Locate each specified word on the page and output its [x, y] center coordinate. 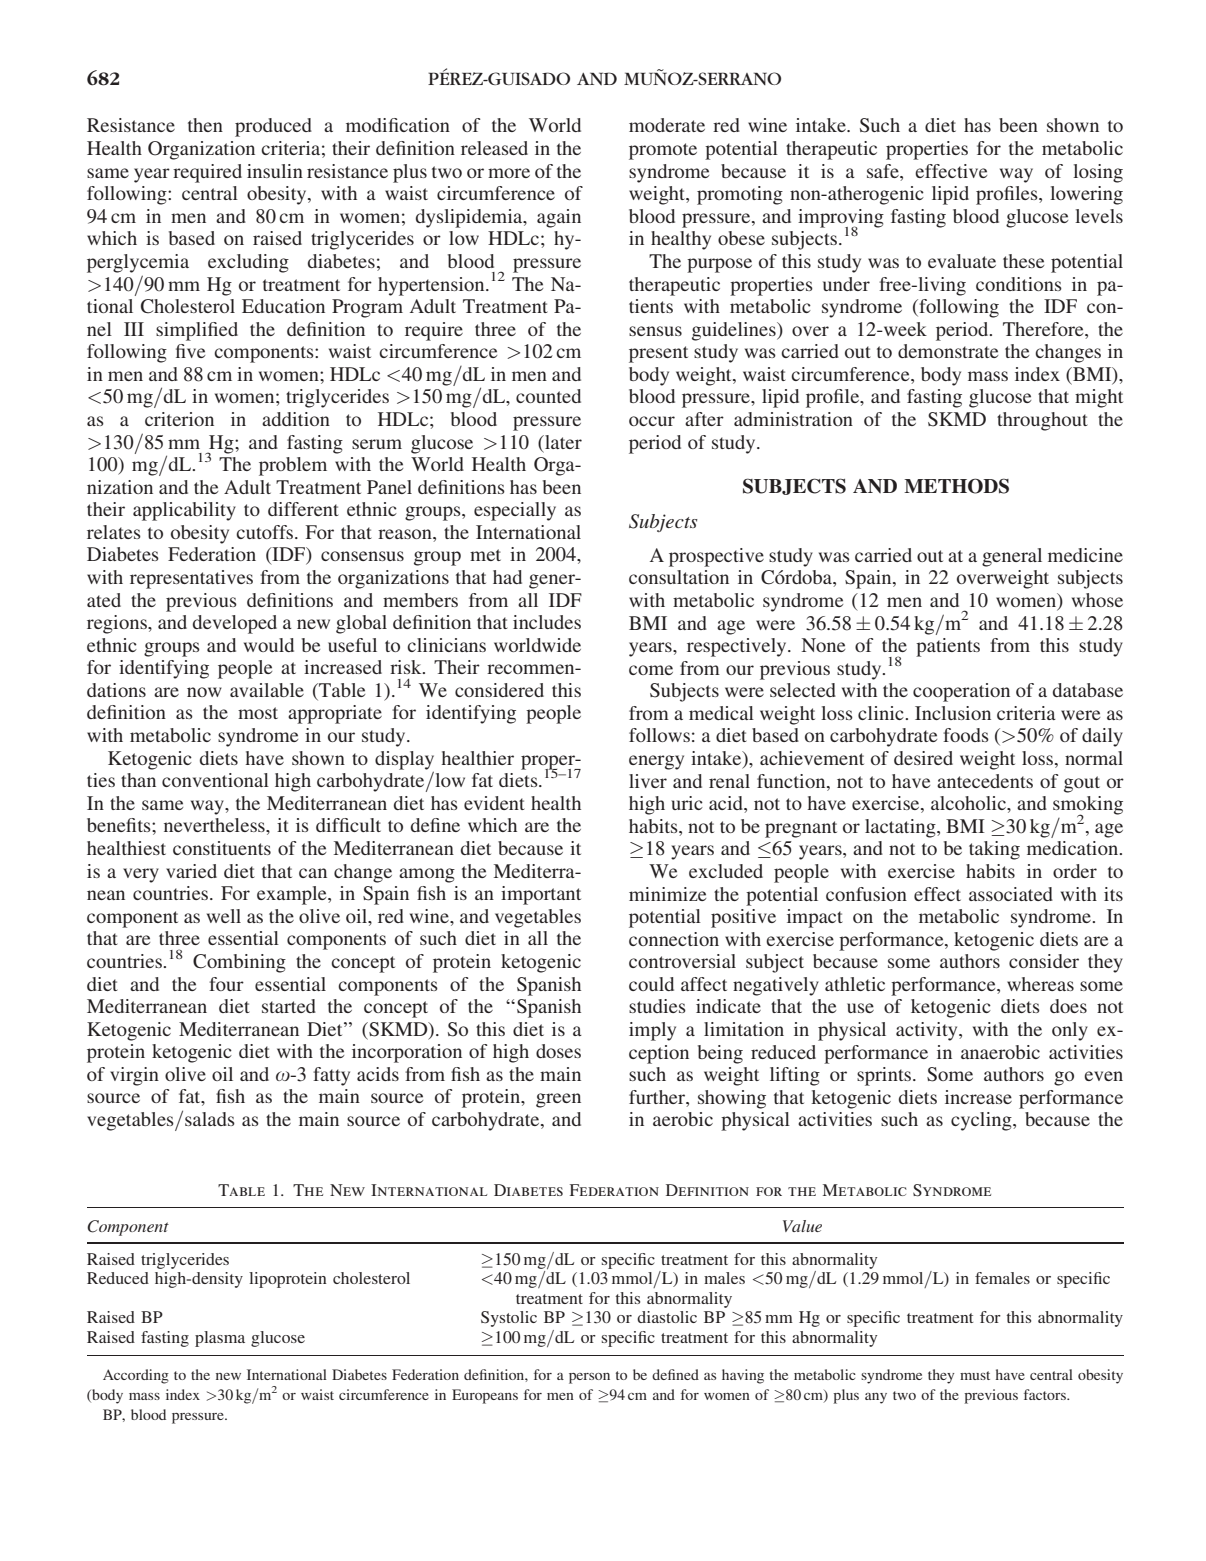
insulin [275, 171]
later [562, 442]
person [589, 1378]
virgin [134, 1076]
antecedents [985, 781]
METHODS [956, 486]
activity [928, 1031]
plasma [220, 1339]
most [258, 713]
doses [558, 1051]
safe [884, 171]
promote [663, 151]
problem [293, 466]
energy [656, 762]
